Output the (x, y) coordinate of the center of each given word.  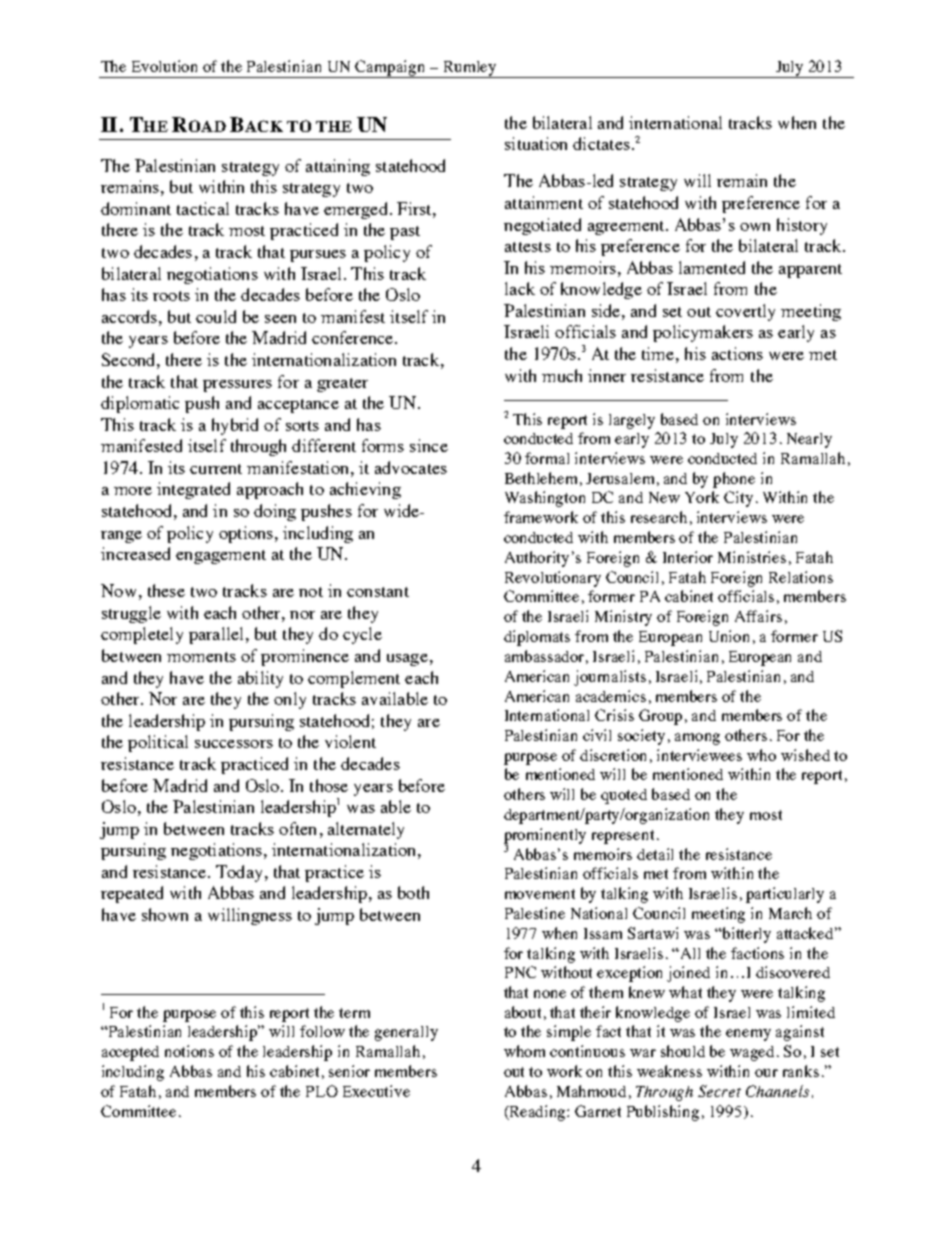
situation (536, 143)
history (802, 226)
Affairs (758, 616)
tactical (203, 208)
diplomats (537, 638)
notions (189, 1051)
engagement (221, 557)
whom (524, 1051)
